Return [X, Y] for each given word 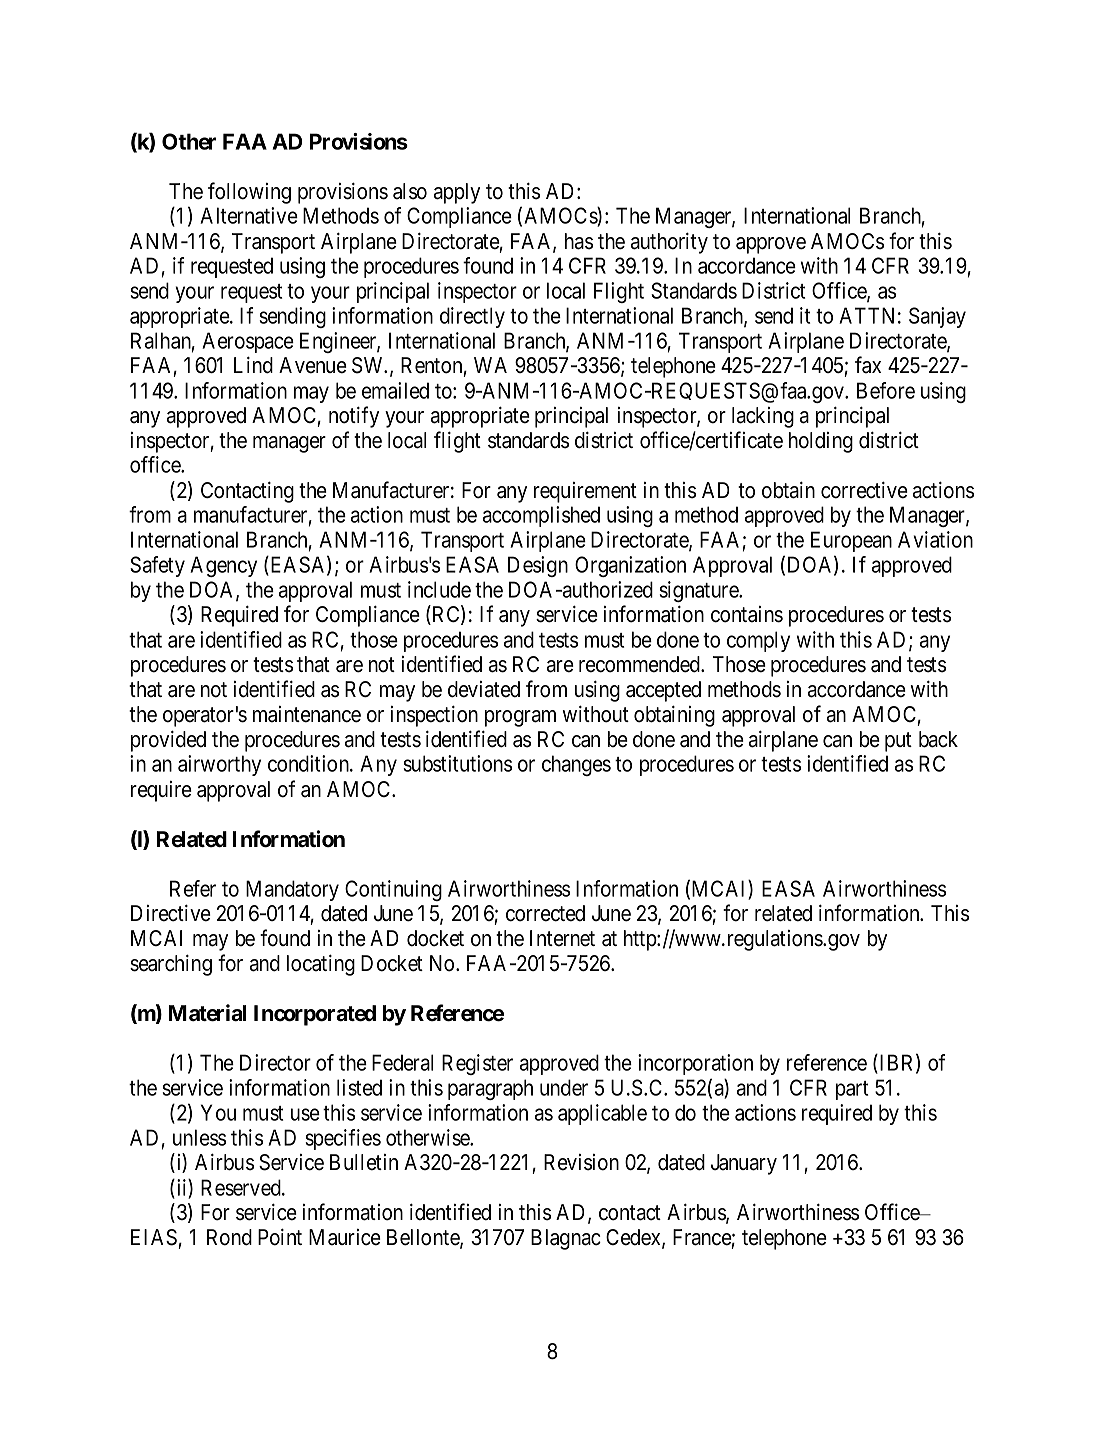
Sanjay [937, 317]
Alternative [249, 215]
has [579, 241]
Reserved [242, 1187]
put [898, 742]
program [520, 718]
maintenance [307, 714]
